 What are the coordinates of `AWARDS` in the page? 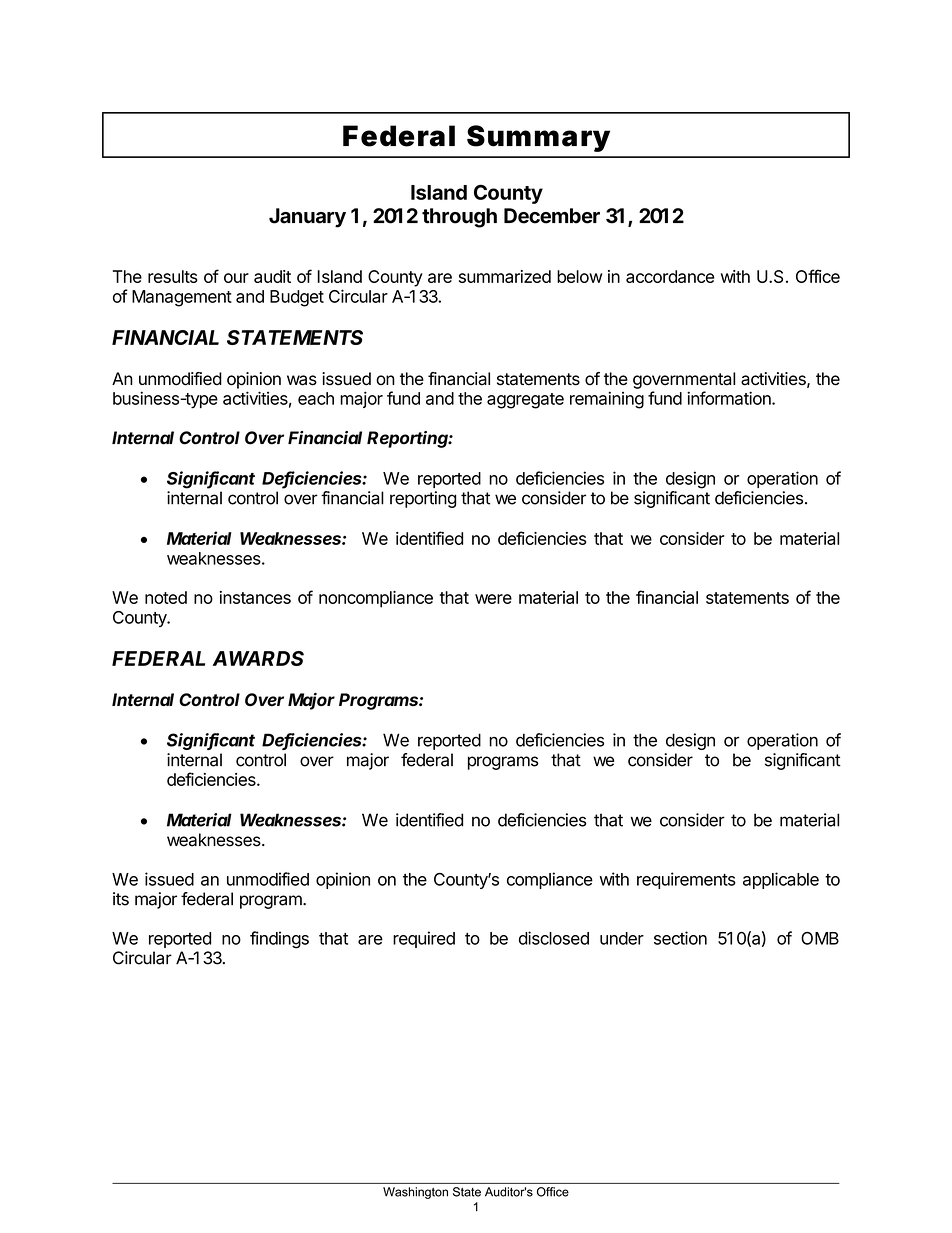 It's located at (258, 658).
